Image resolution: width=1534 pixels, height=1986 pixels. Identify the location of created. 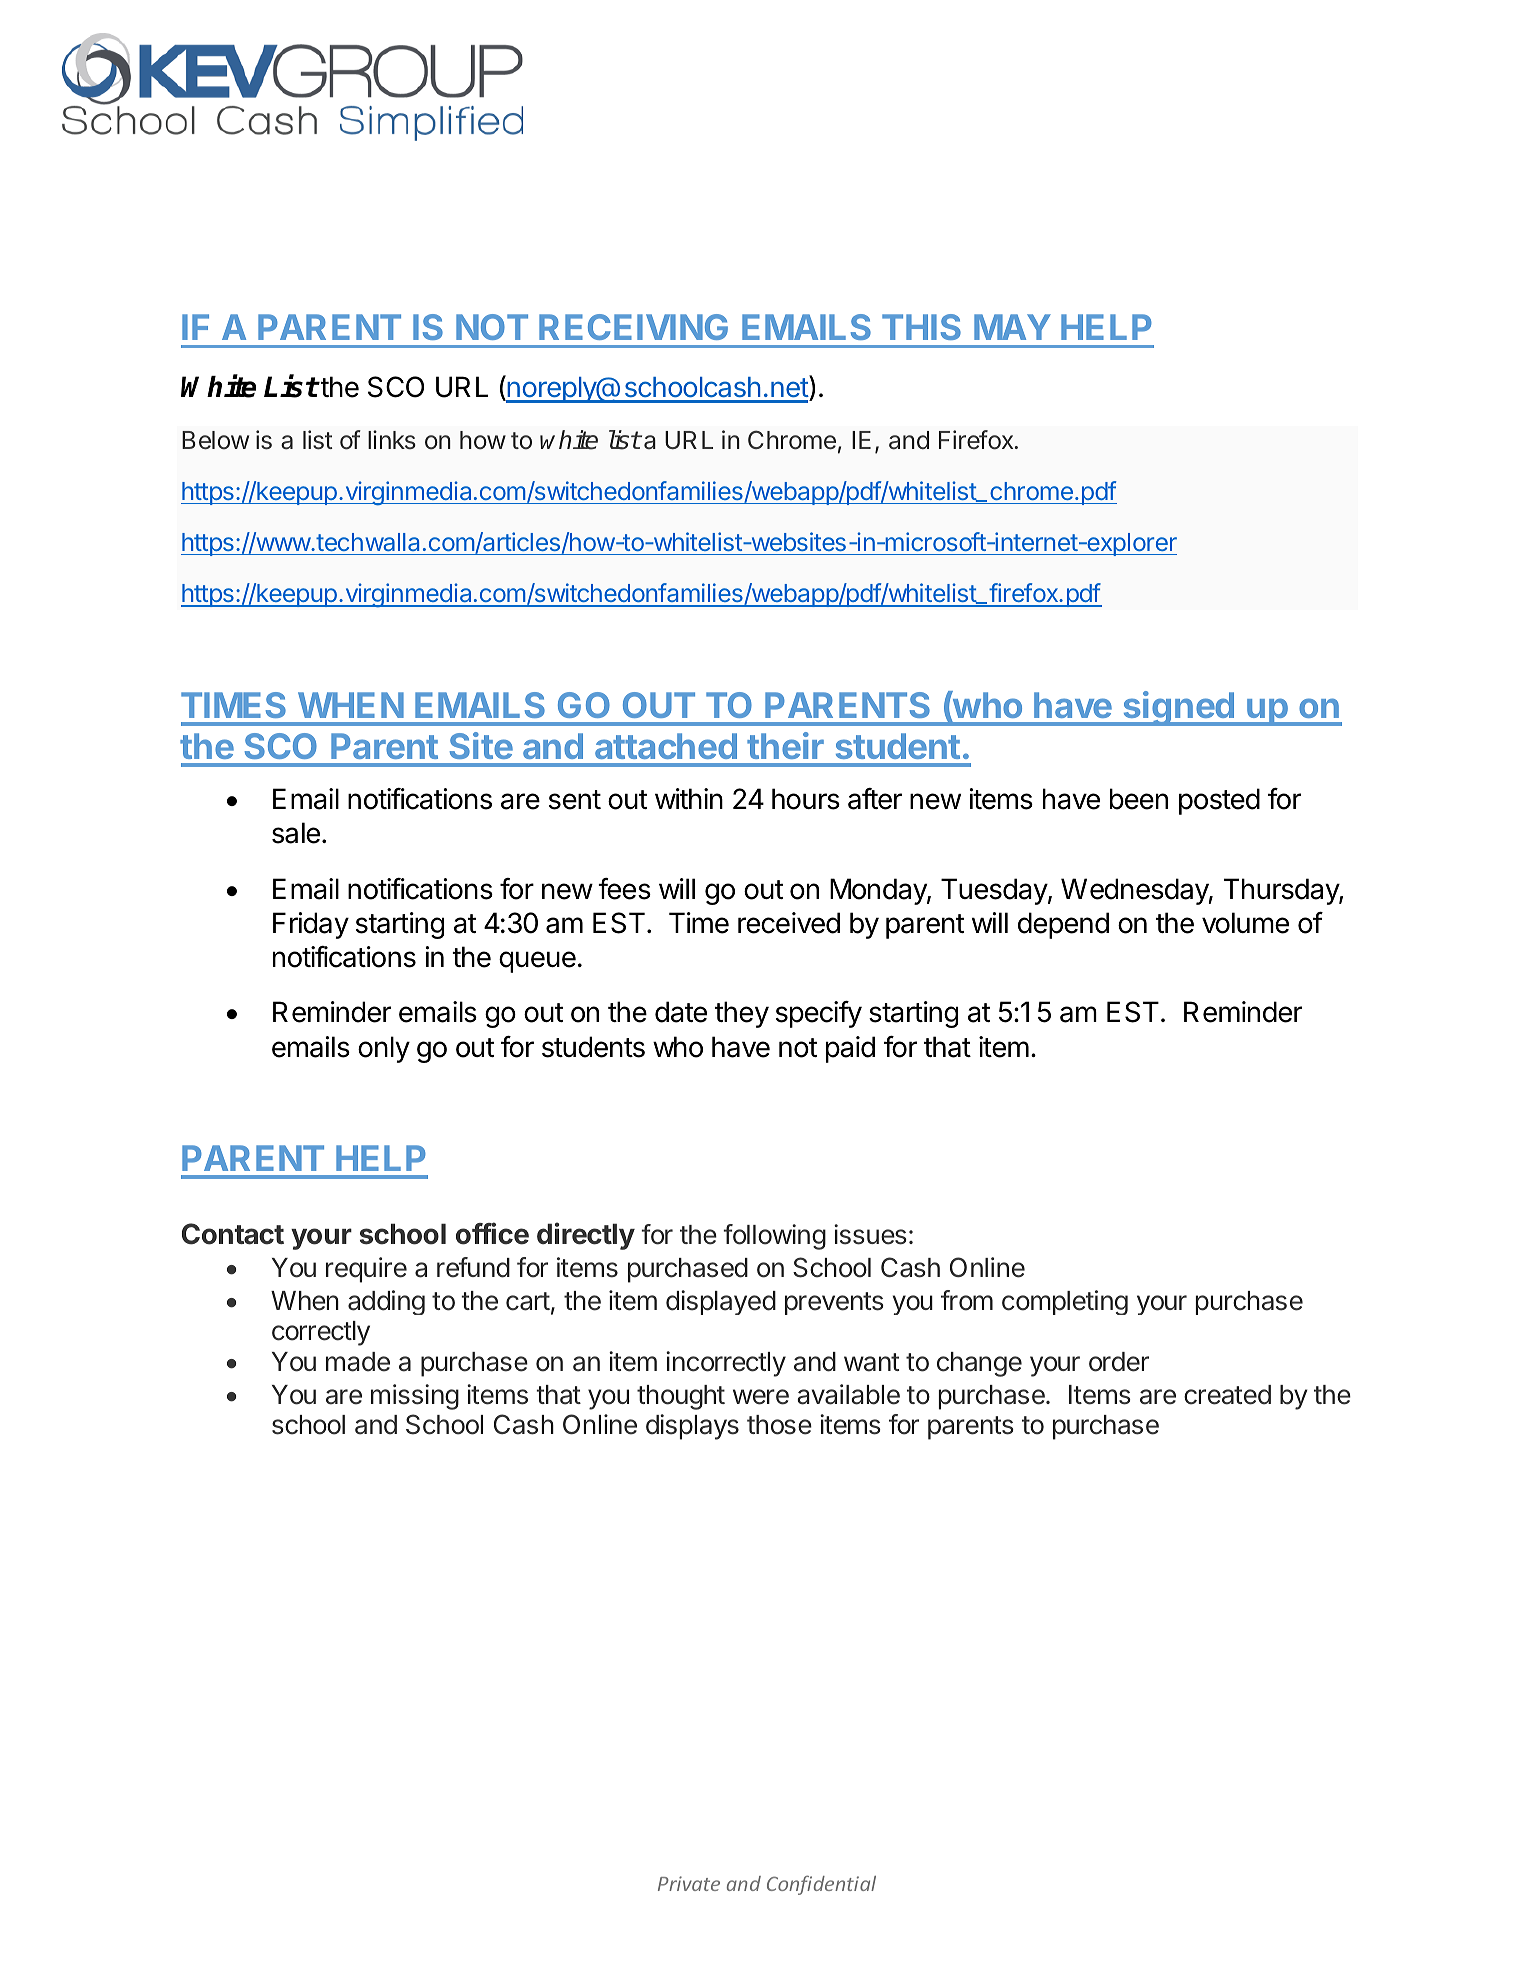
(1227, 1395).
